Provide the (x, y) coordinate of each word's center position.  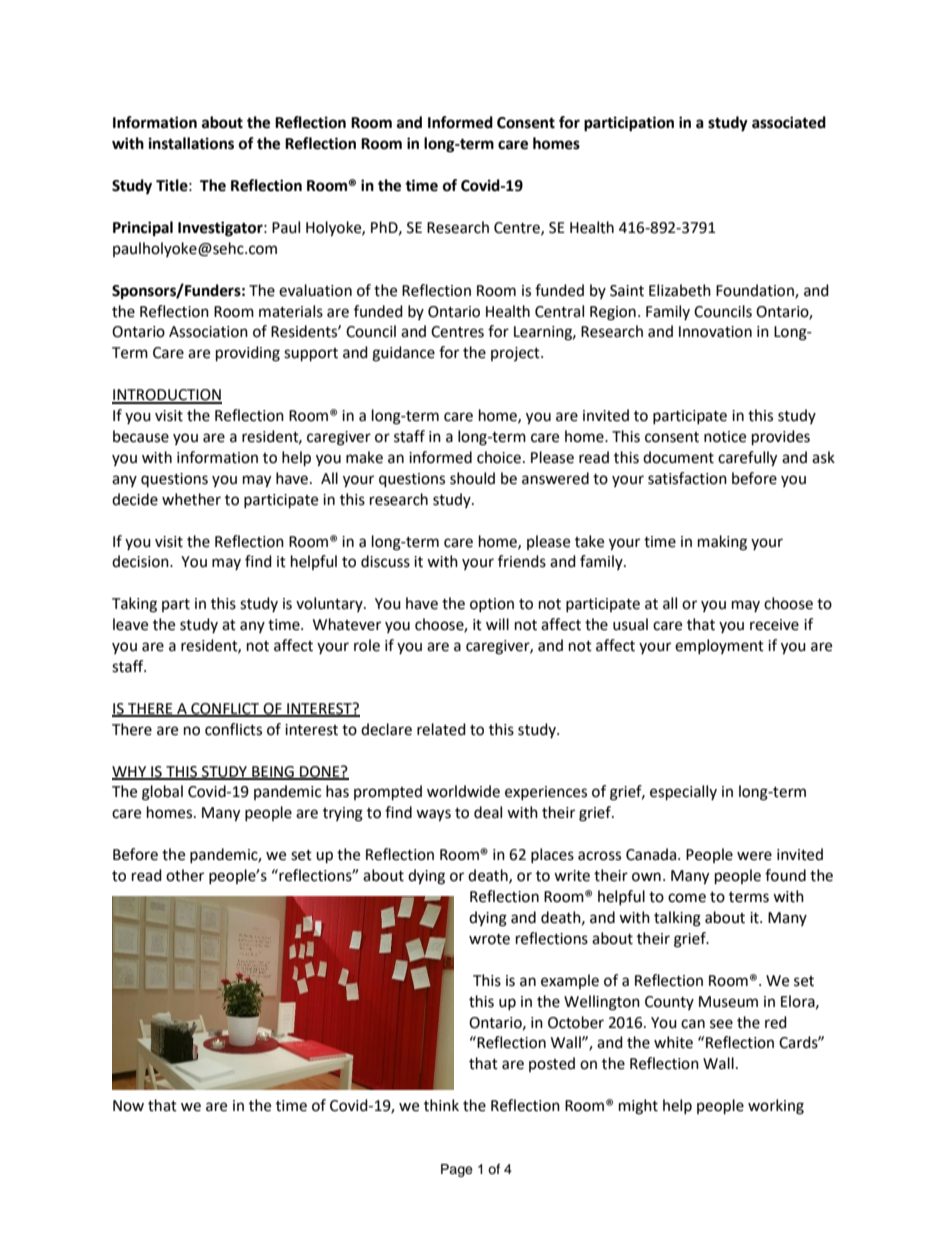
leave (130, 624)
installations (191, 143)
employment (719, 646)
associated (789, 122)
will (497, 624)
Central (559, 311)
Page (457, 1170)
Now (128, 1106)
